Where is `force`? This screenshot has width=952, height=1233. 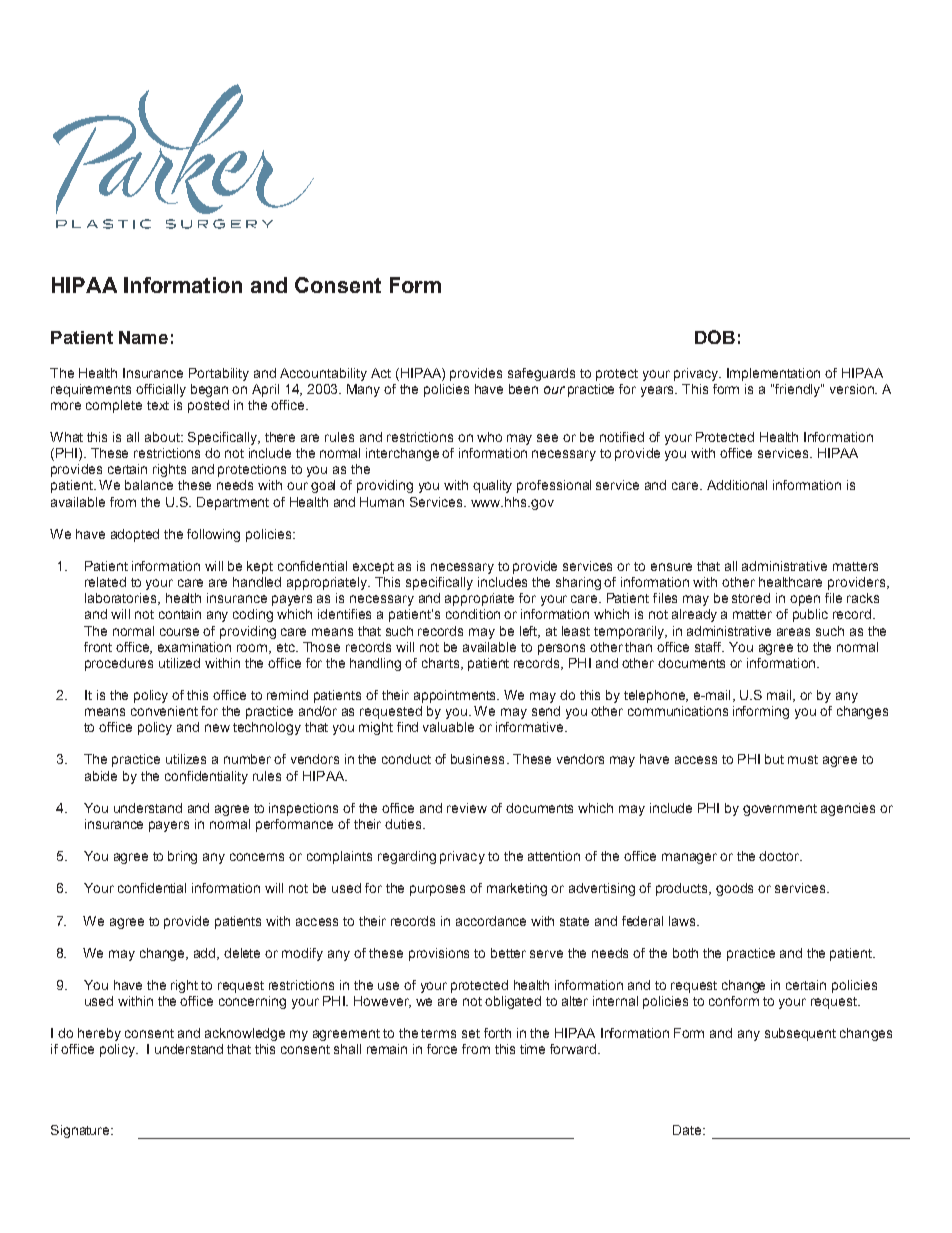
force is located at coordinates (442, 1049).
